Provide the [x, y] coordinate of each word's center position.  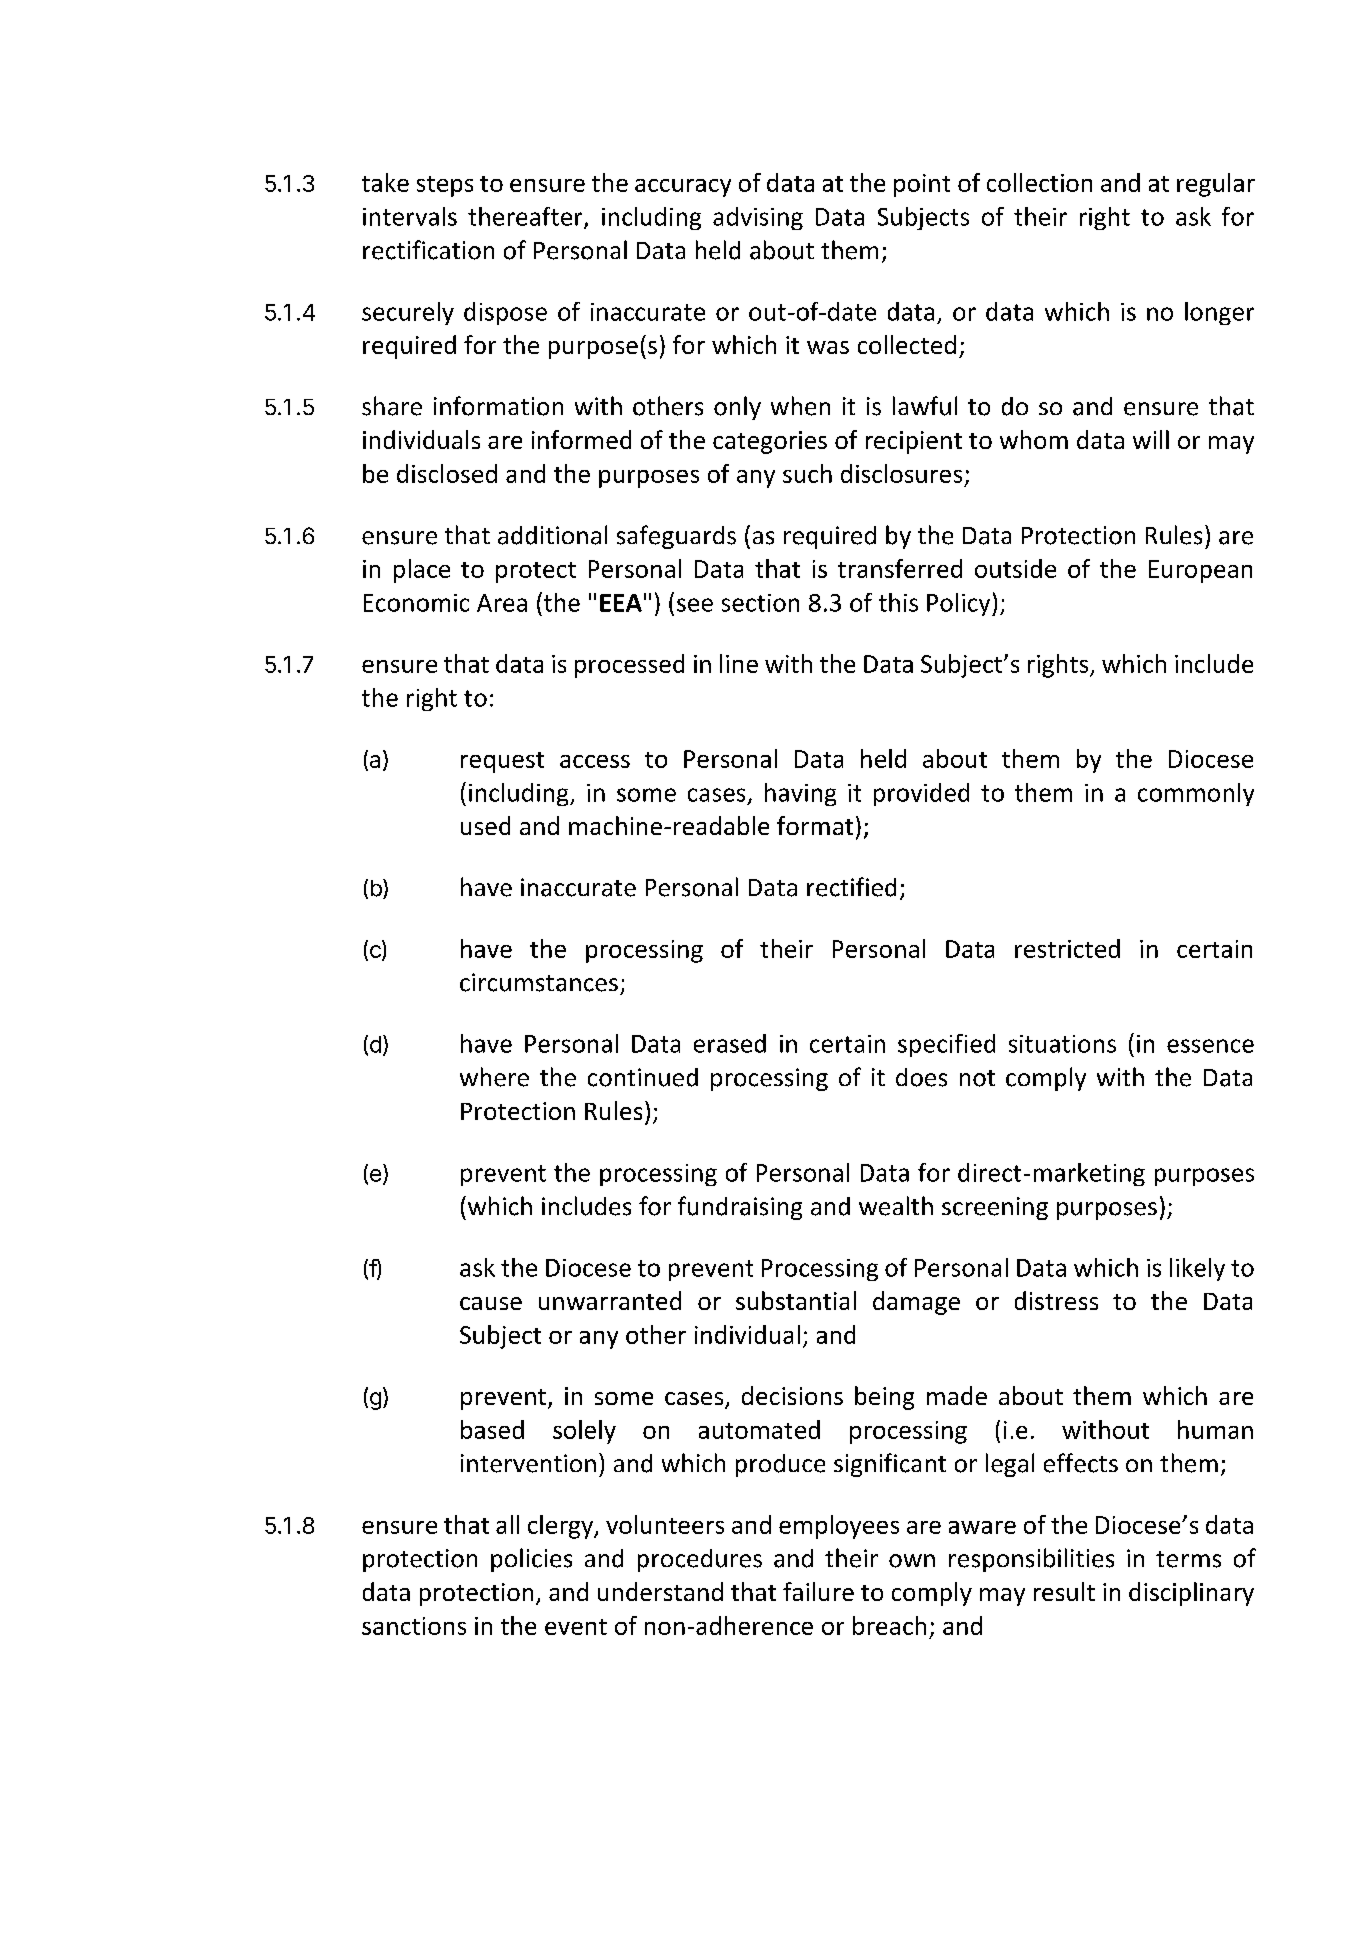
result [1064, 1591]
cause [491, 1303]
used [485, 825]
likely [1197, 1269]
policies [531, 1560]
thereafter [526, 217]
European [1200, 571]
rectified [851, 887]
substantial [796, 1300]
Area [502, 603]
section [760, 603]
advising [758, 218]
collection [1039, 182]
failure [818, 1591]
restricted [1067, 948]
